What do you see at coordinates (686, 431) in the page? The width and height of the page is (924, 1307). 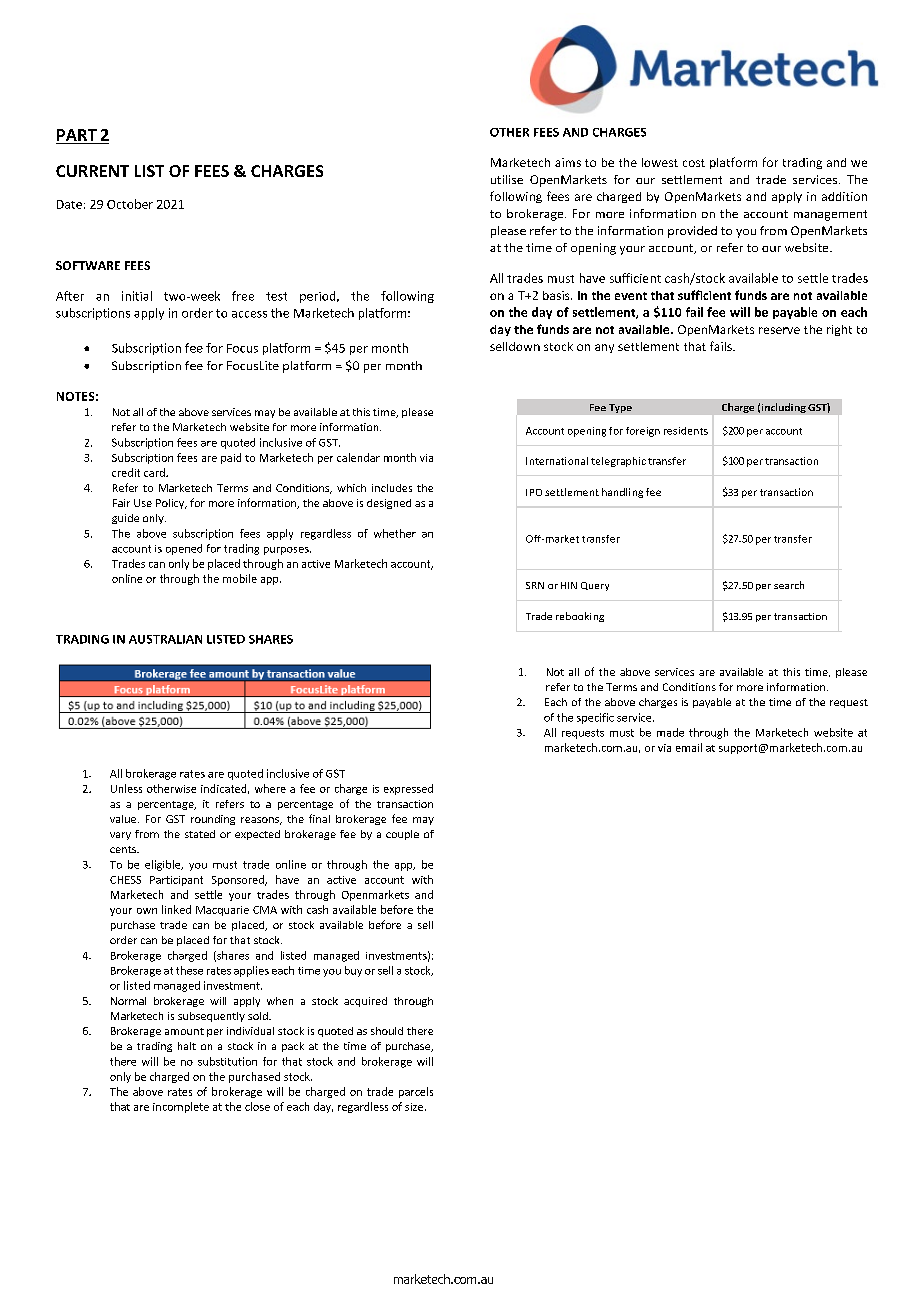 I see `residents` at bounding box center [686, 431].
